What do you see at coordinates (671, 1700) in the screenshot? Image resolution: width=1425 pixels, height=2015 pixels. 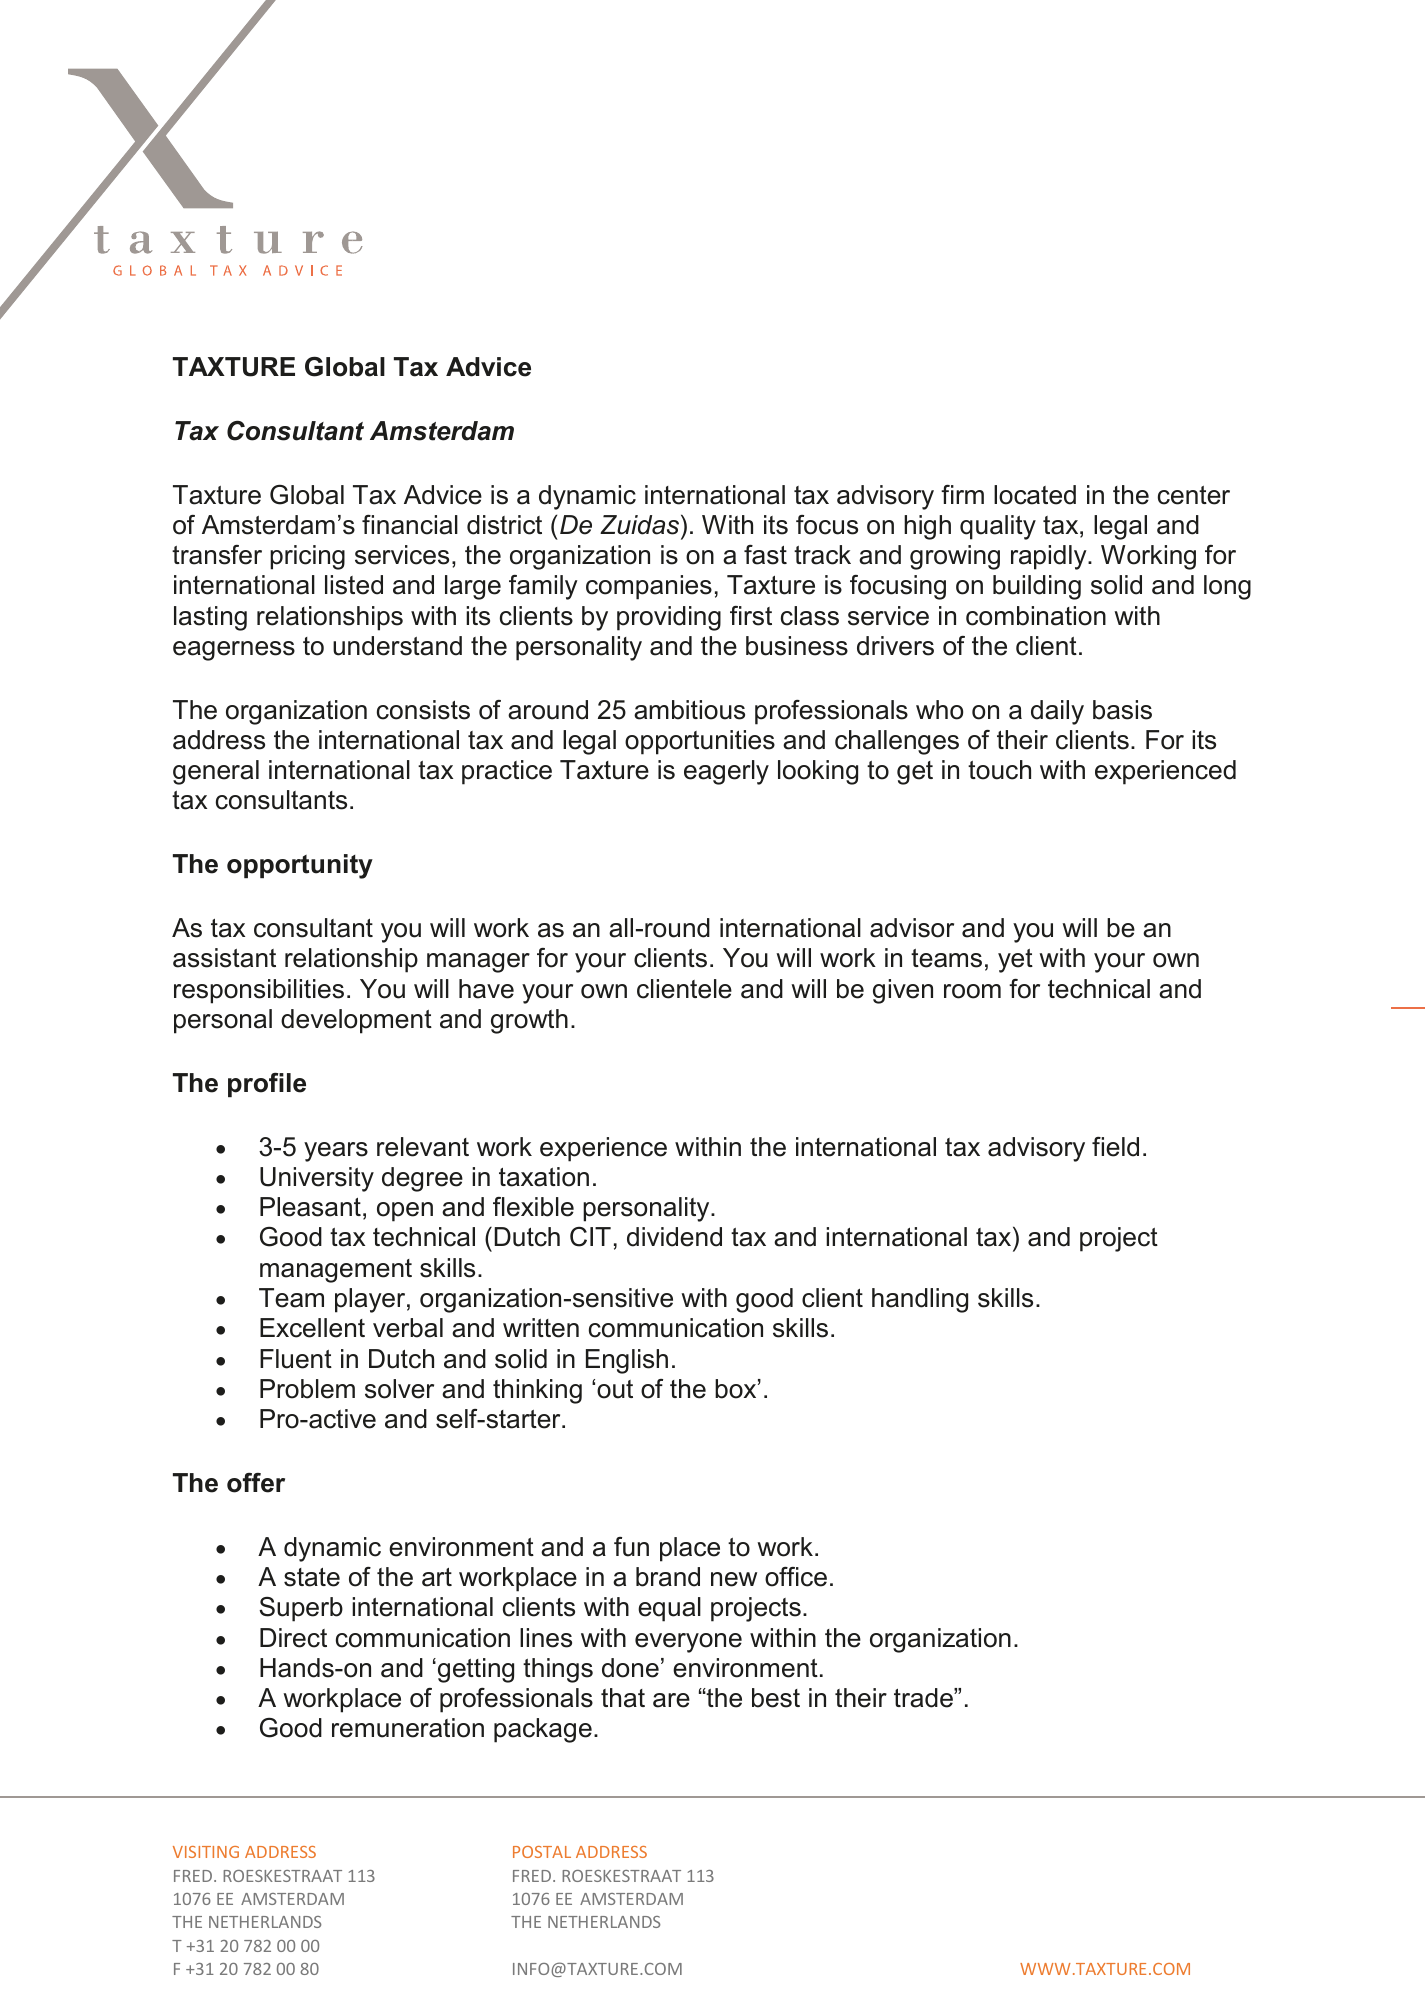 I see `are` at bounding box center [671, 1700].
